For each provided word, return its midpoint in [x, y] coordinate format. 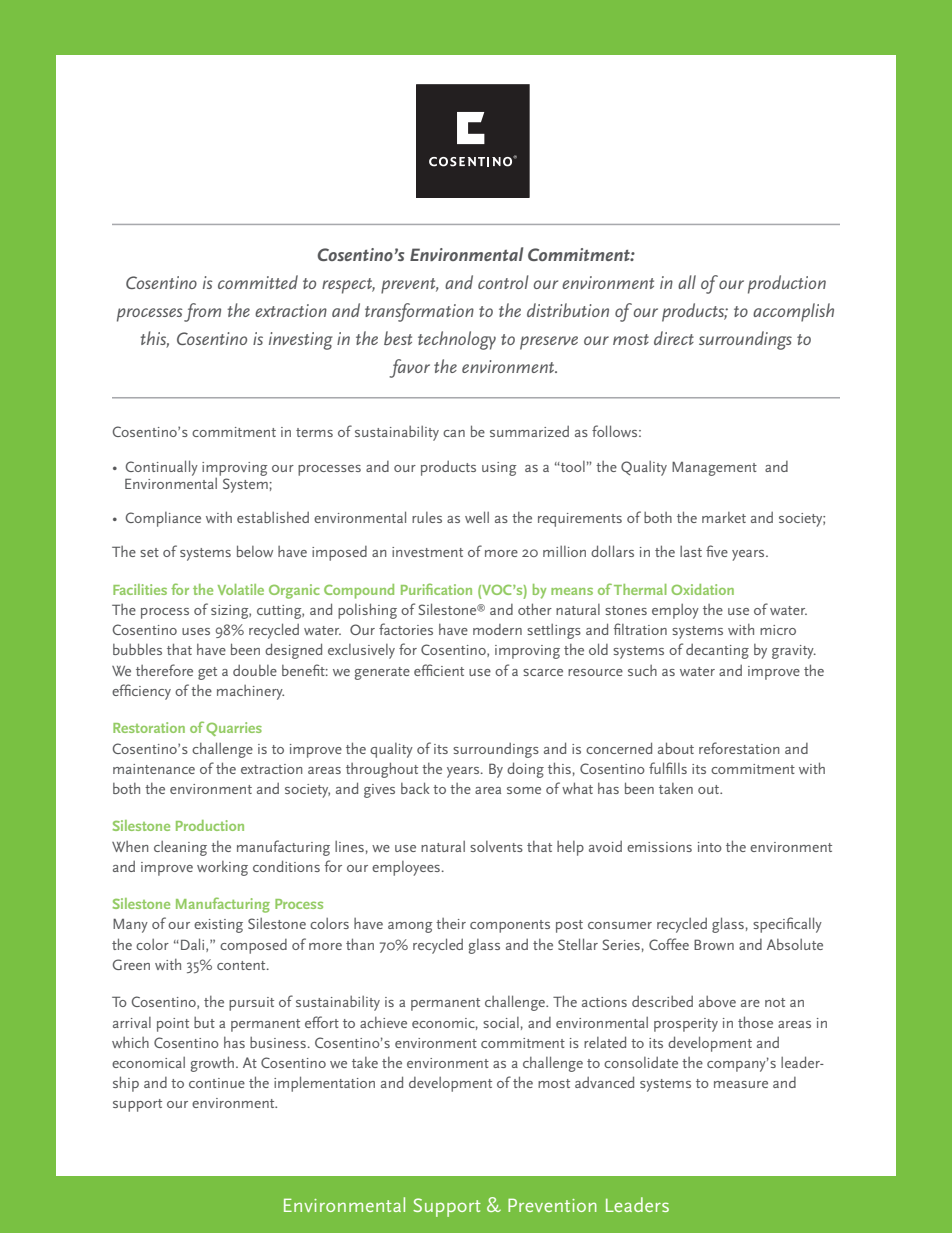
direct [674, 338]
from [202, 312]
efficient [439, 670]
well [477, 517]
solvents [496, 846]
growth [212, 1064]
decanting [717, 651]
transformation [419, 312]
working [222, 868]
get [207, 673]
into [710, 847]
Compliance [163, 519]
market [724, 517]
